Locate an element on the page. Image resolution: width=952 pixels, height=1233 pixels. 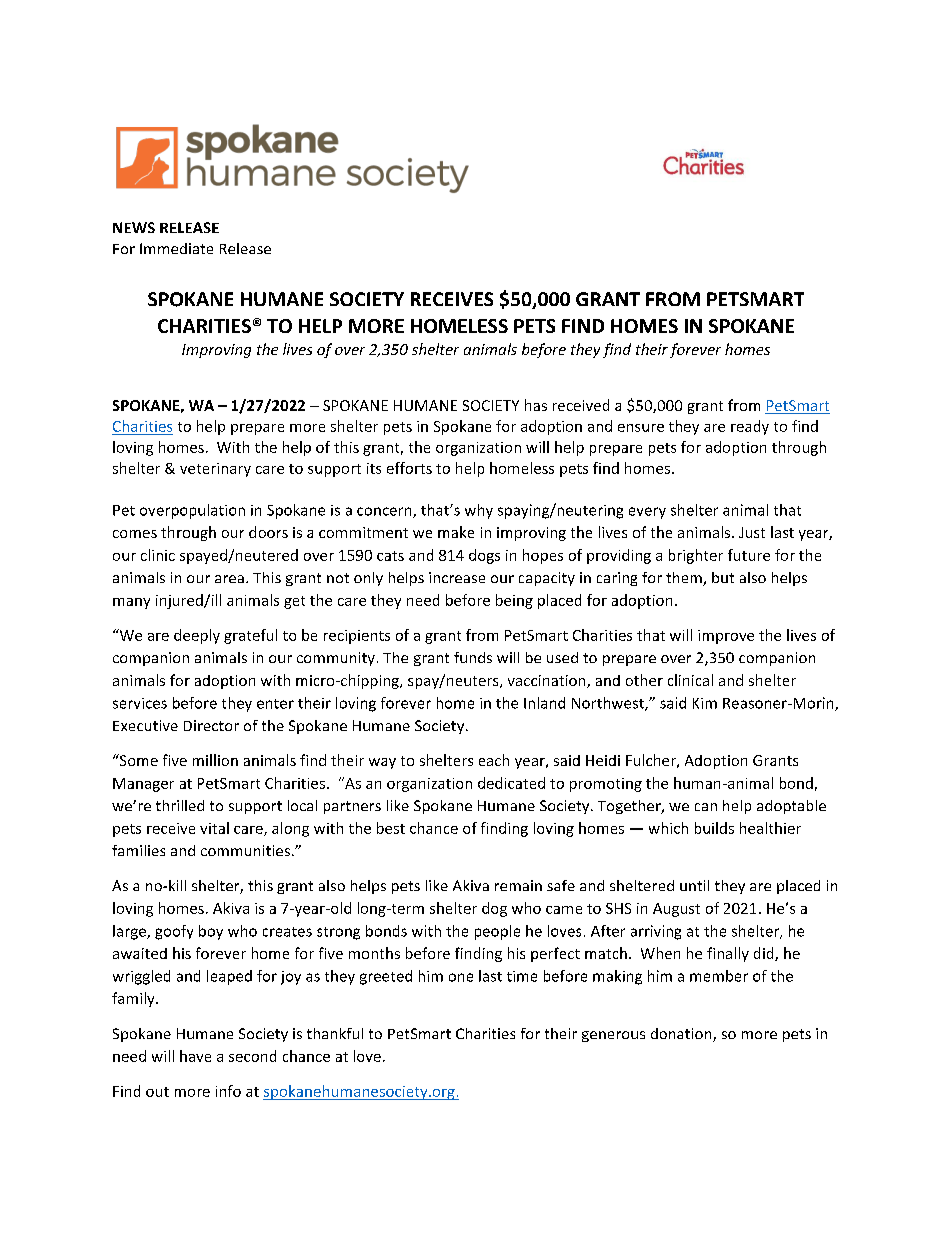
dedicated is located at coordinates (511, 783).
